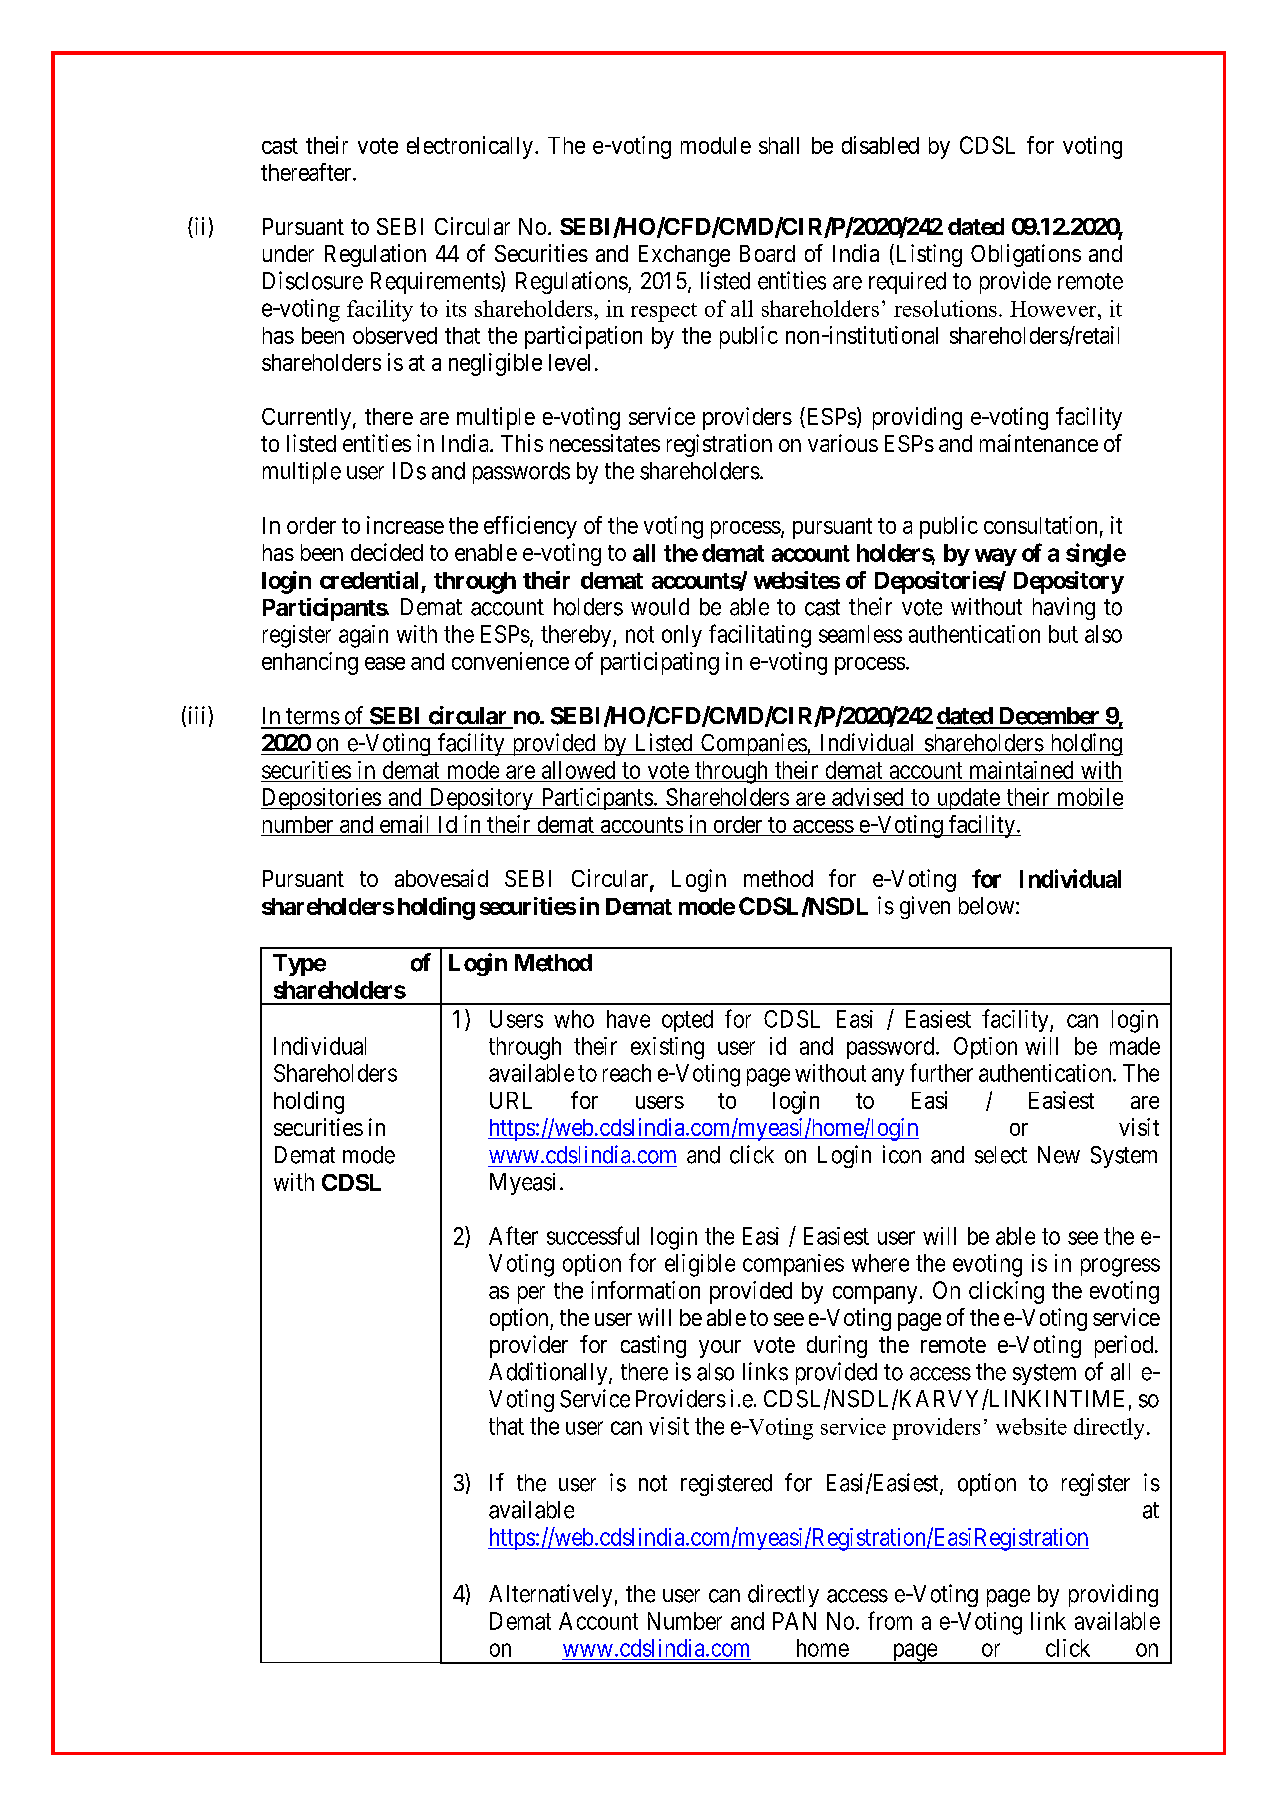 The height and width of the screenshot is (1806, 1277). What do you see at coordinates (550, 1595) in the screenshot?
I see `Alternatively` at bounding box center [550, 1595].
